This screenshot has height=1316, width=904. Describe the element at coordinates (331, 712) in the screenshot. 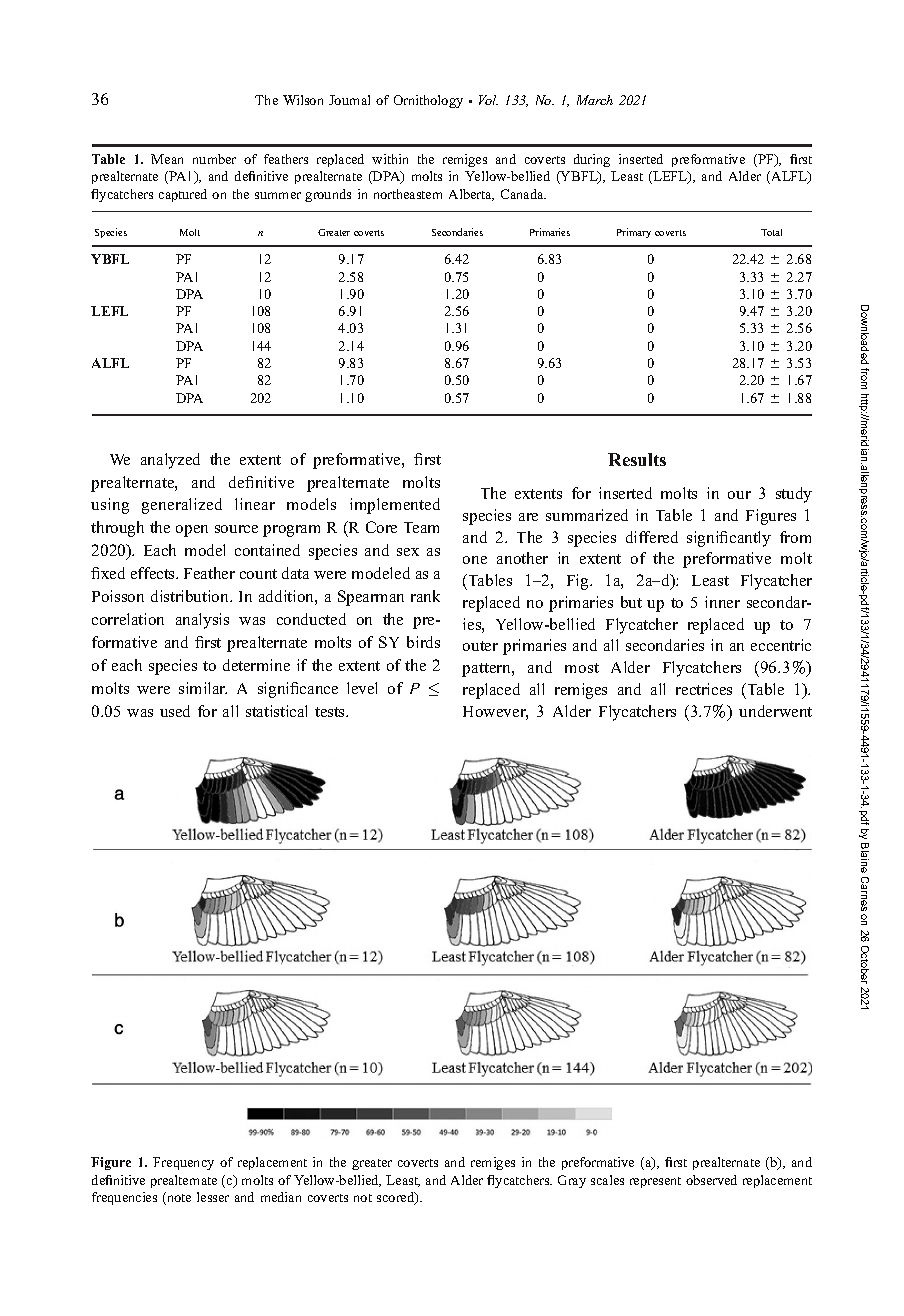

I see `tests` at that location.
